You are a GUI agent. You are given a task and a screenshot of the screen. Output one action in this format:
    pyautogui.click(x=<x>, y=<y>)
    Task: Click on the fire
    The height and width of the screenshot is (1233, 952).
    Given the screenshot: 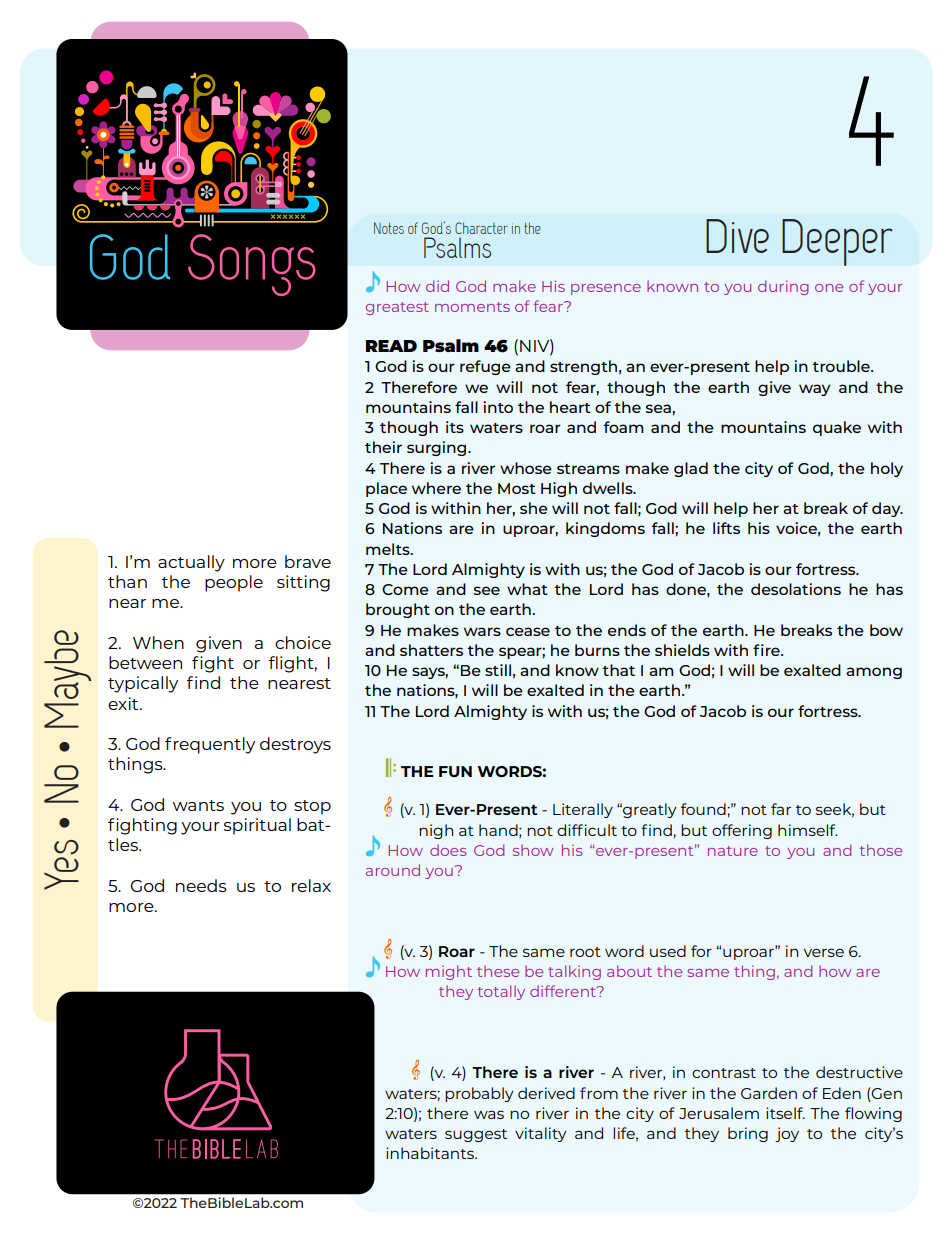 What is the action you would take?
    pyautogui.click(x=767, y=650)
